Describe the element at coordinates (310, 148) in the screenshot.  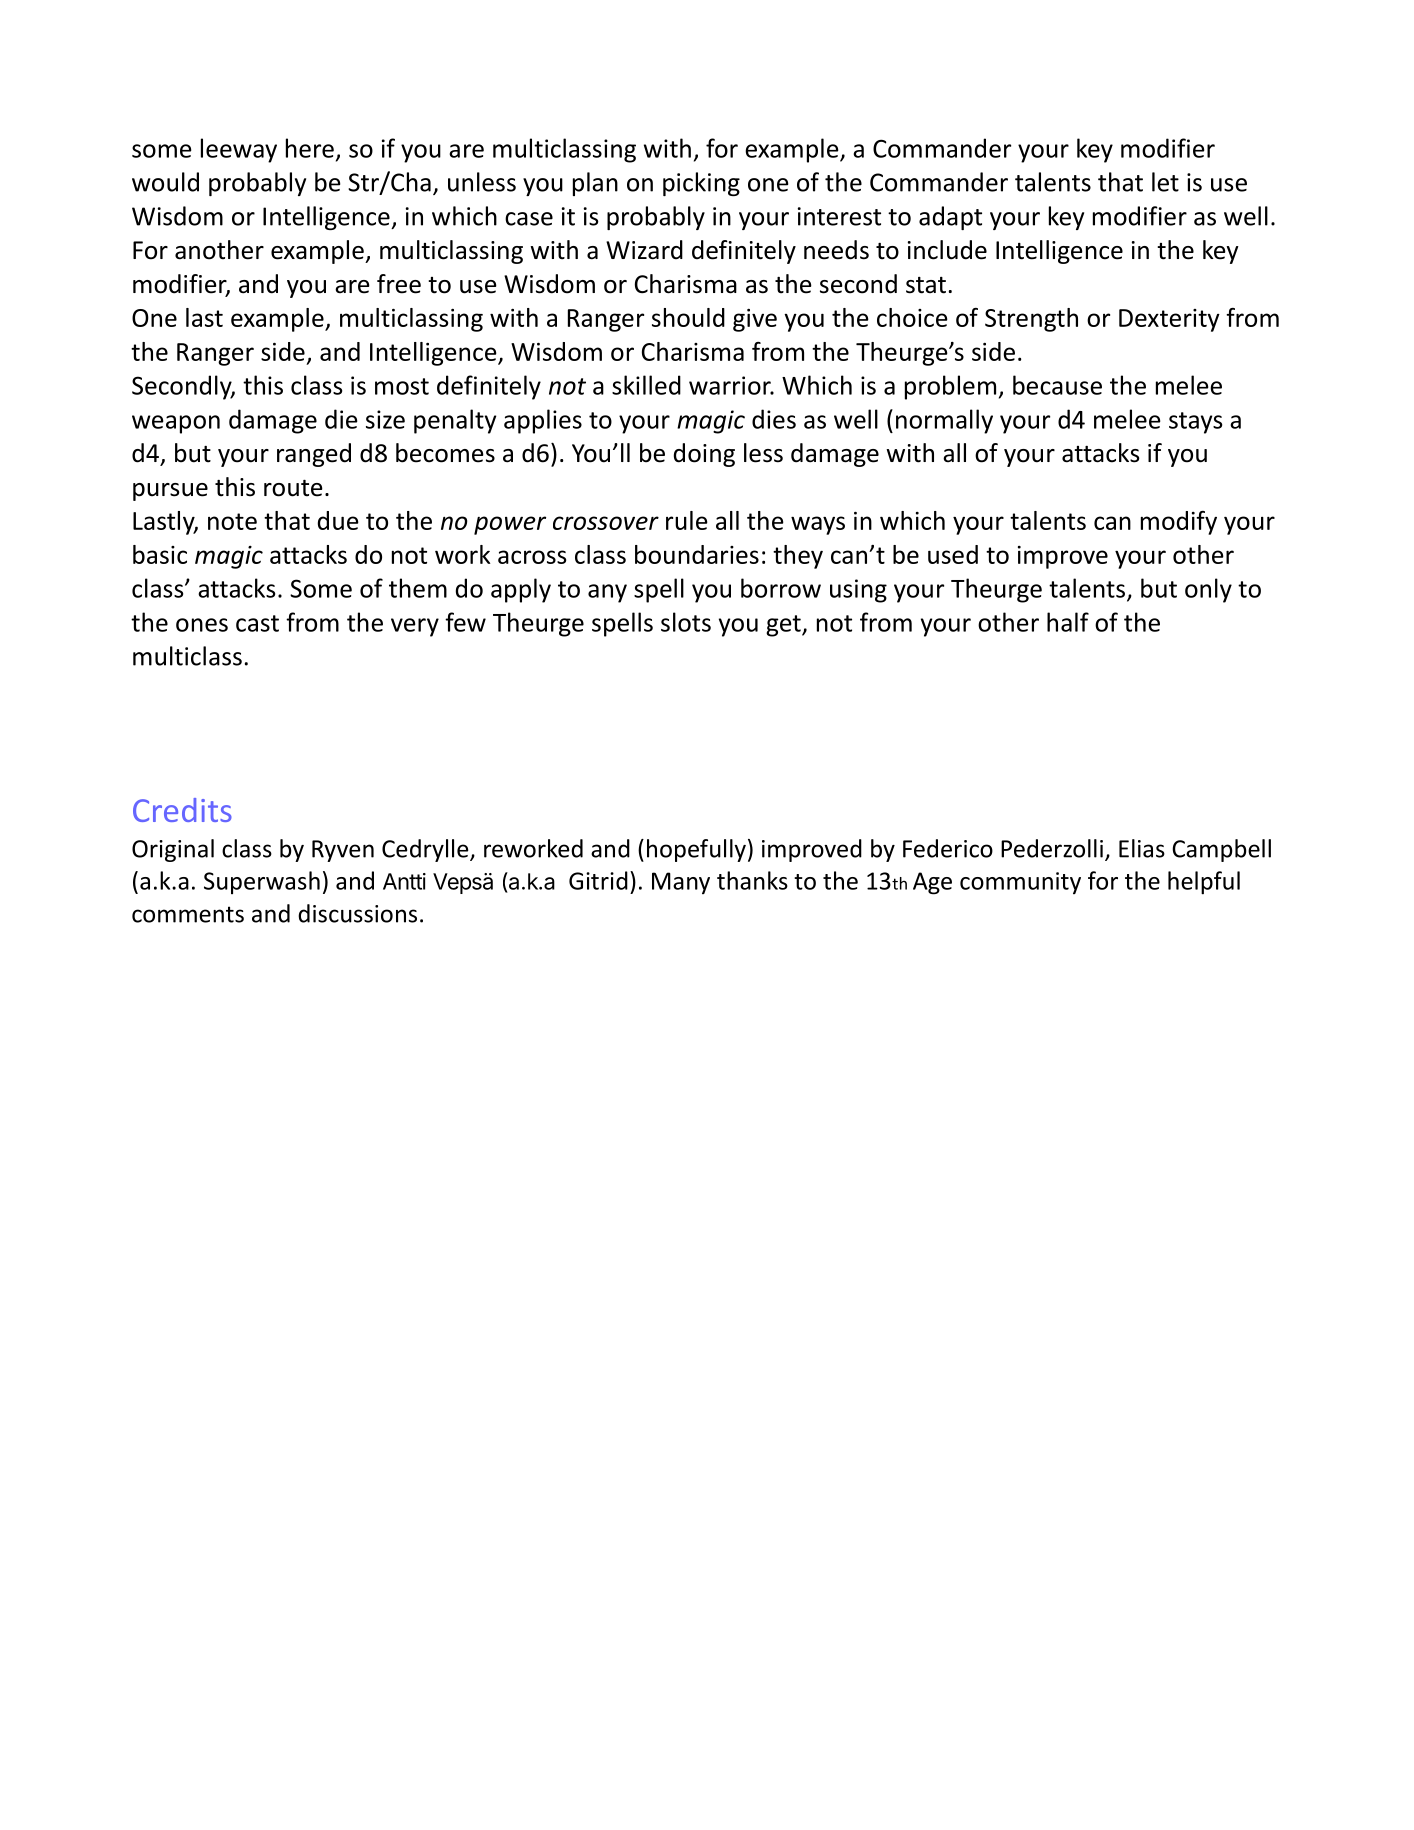
I see `here` at that location.
